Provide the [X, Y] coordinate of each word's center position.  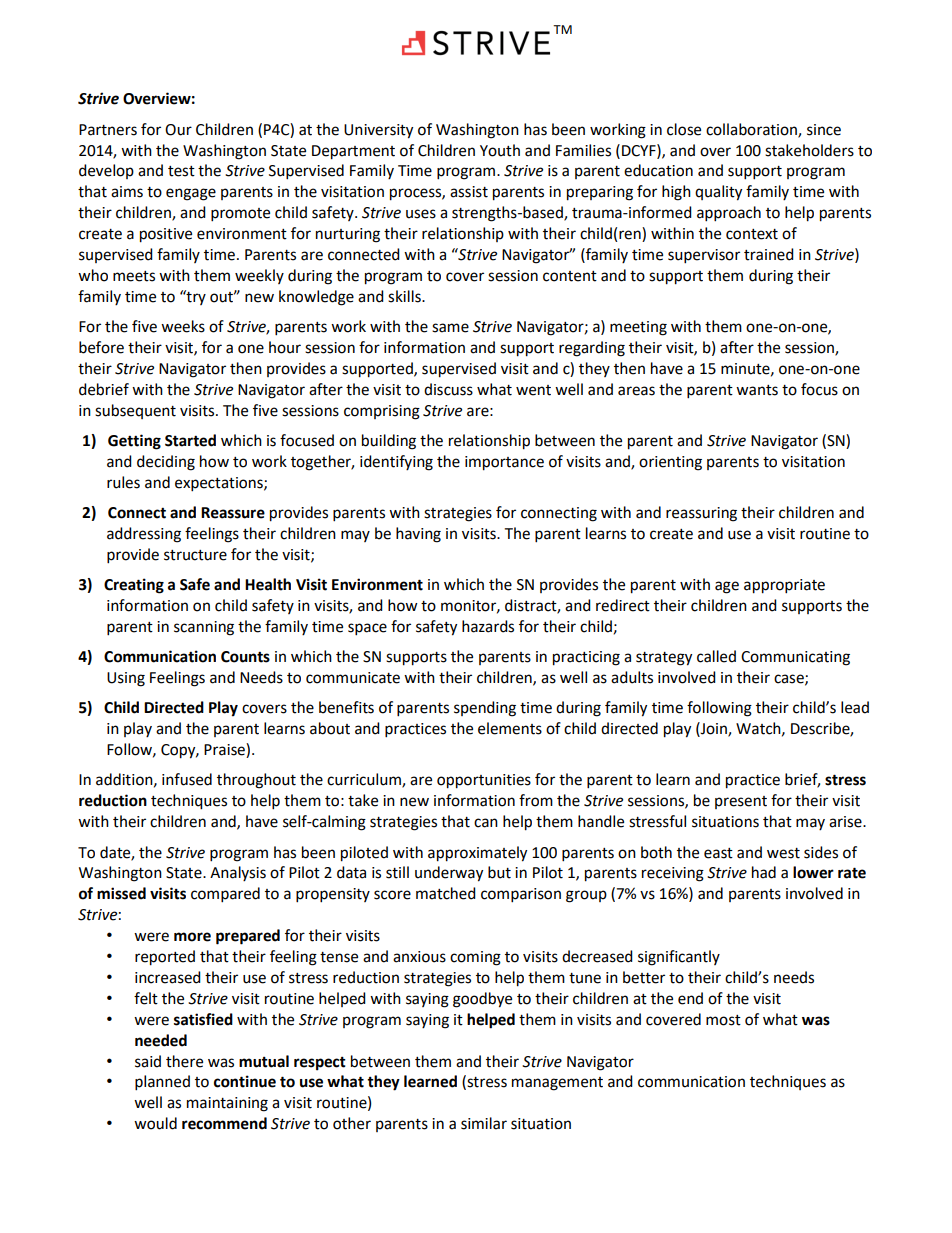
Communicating [795, 658]
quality [718, 193]
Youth [500, 150]
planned [162, 1083]
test [181, 171]
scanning [204, 628]
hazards [488, 626]
